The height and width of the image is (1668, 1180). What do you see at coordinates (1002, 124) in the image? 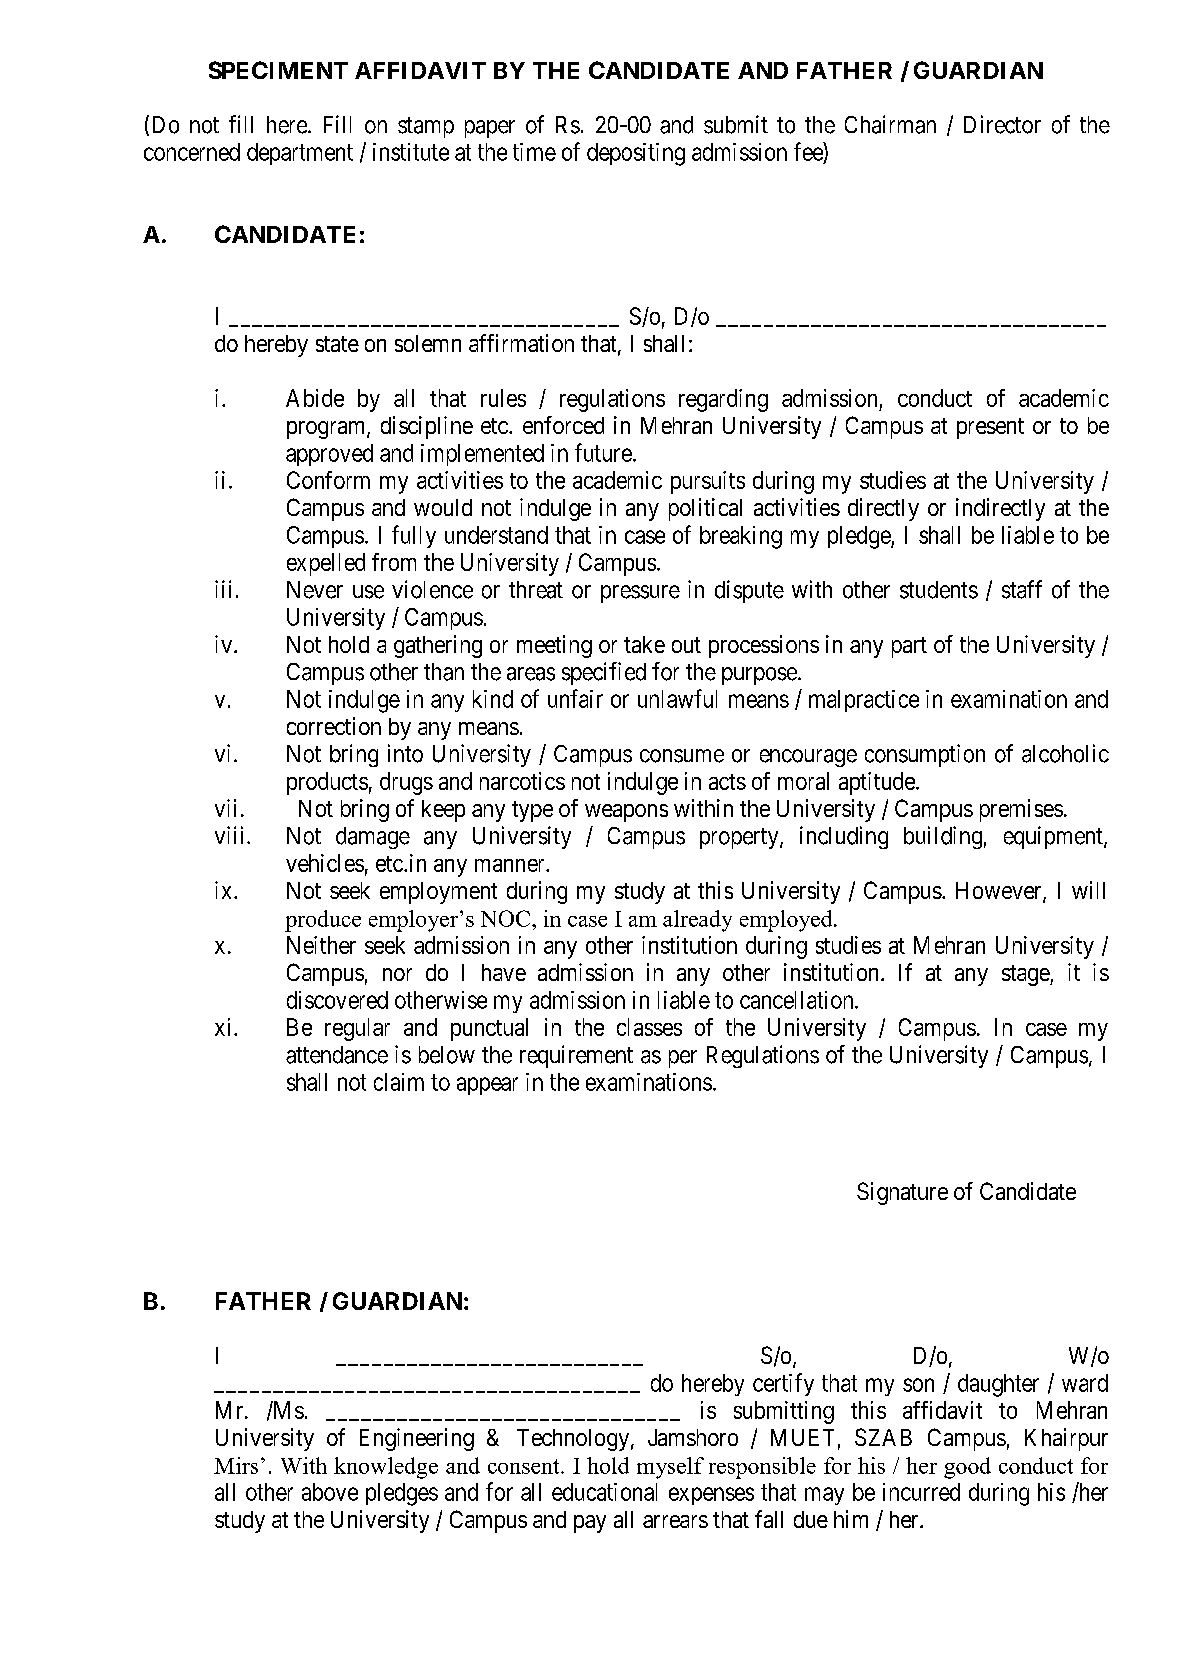
I see `Director` at bounding box center [1002, 124].
